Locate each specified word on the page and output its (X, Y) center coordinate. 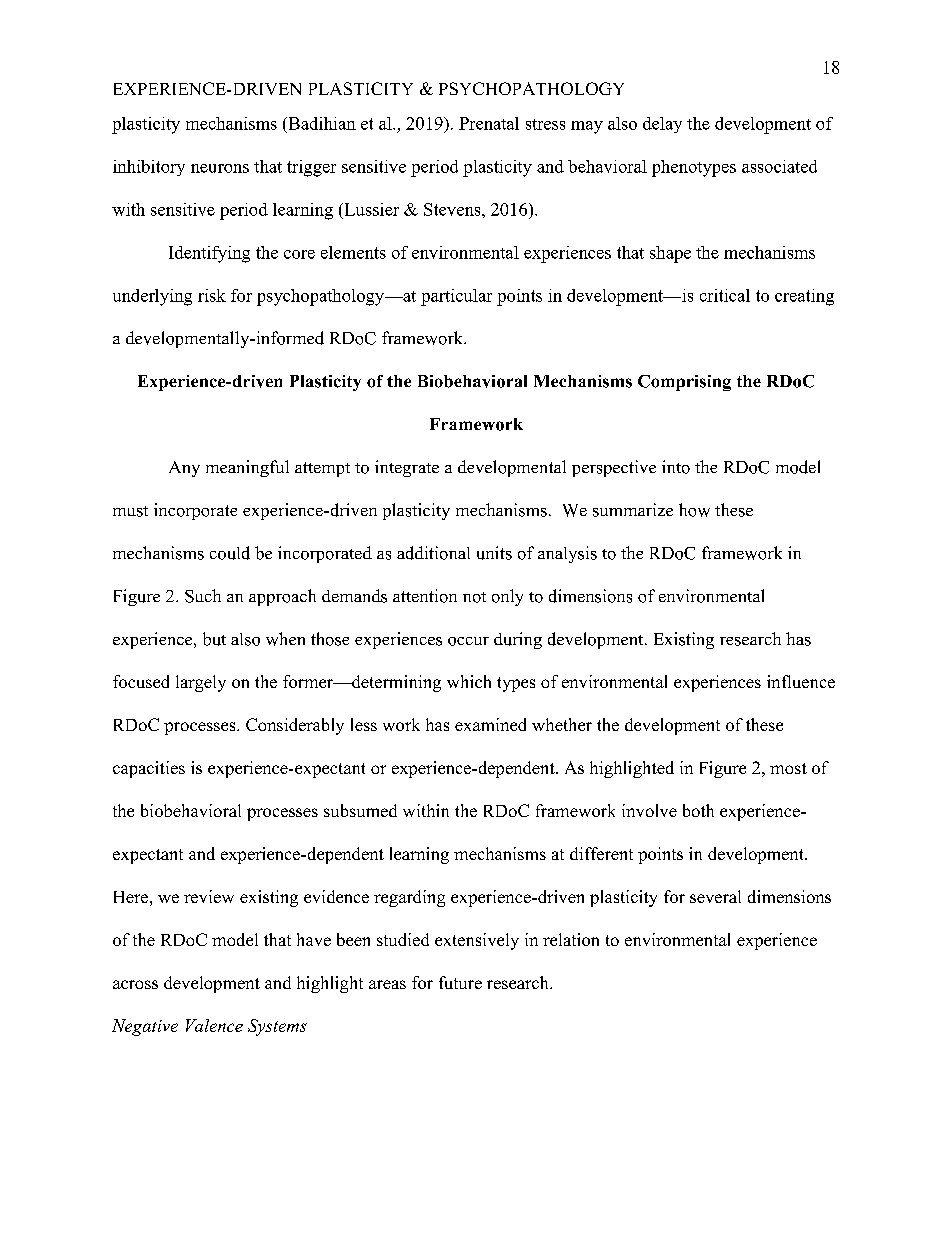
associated (779, 166)
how (694, 510)
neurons (220, 168)
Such (203, 596)
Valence (214, 1025)
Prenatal (489, 123)
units (494, 553)
